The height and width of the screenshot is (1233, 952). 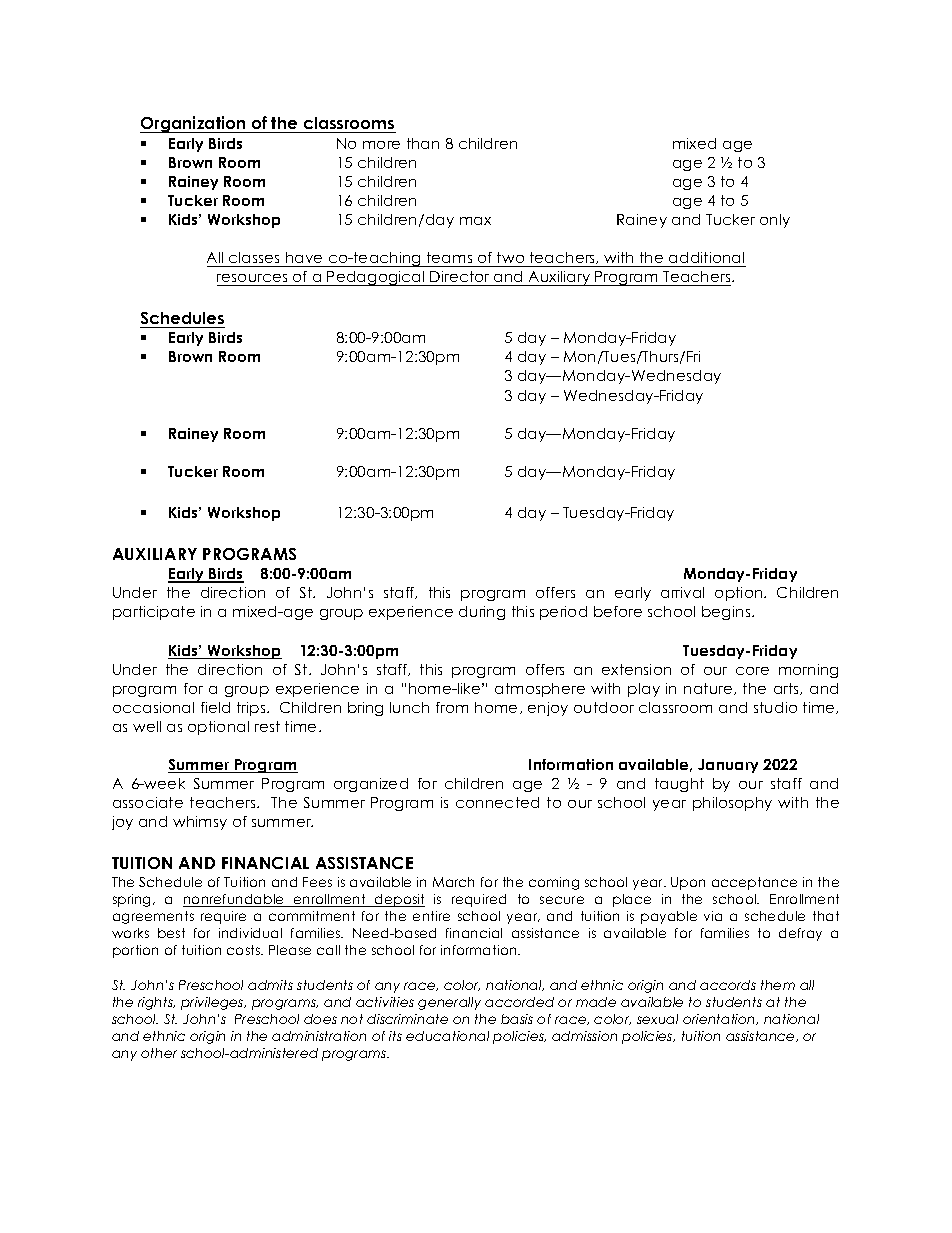 What do you see at coordinates (154, 613) in the screenshot?
I see `participate` at bounding box center [154, 613].
